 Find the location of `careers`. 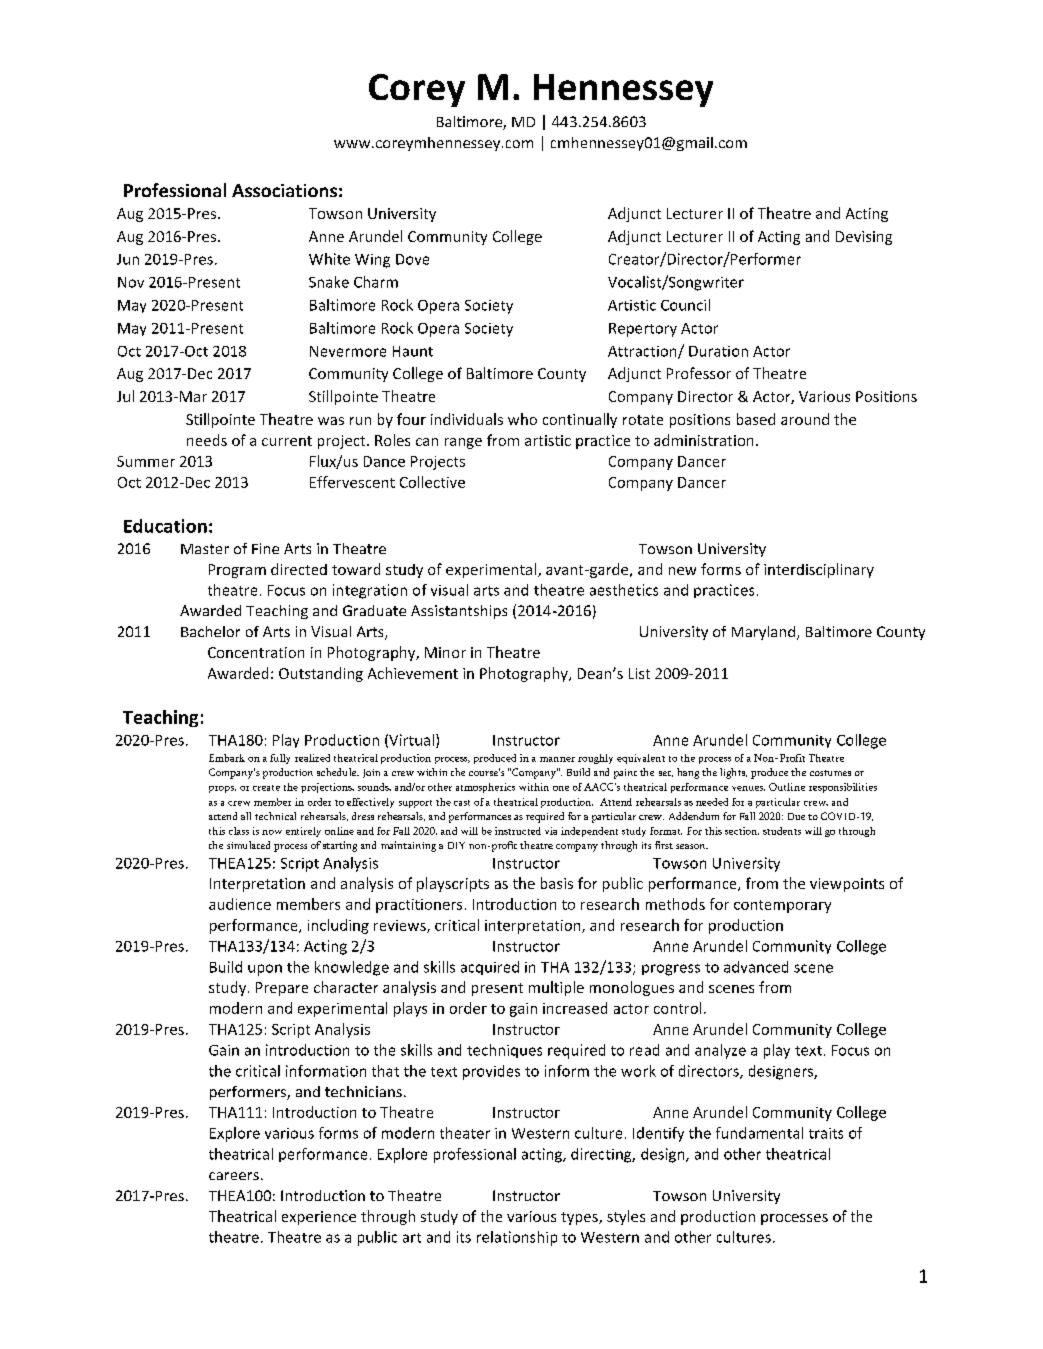

careers is located at coordinates (234, 1176).
